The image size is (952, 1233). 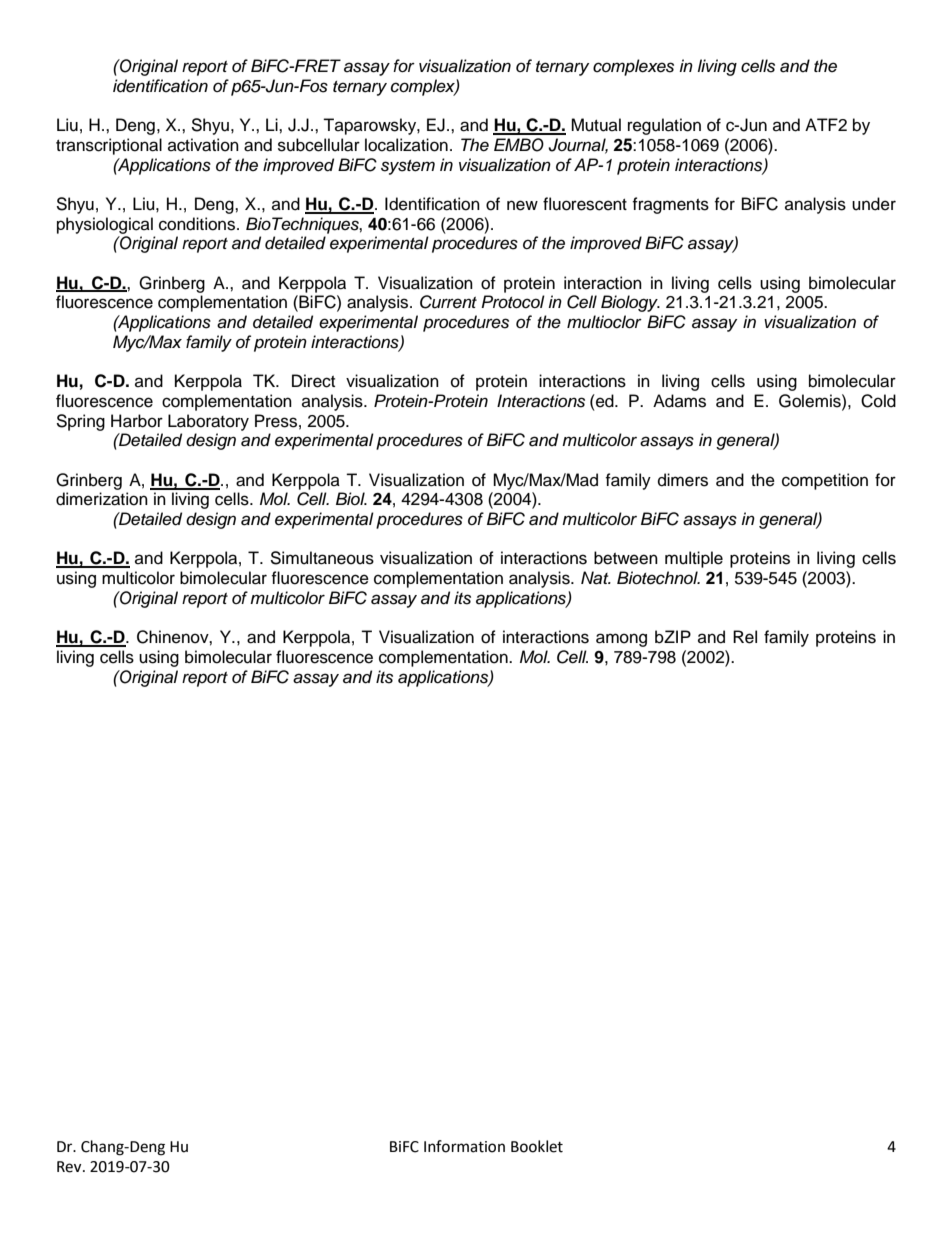 I want to click on Booklet, so click(x=537, y=1146).
